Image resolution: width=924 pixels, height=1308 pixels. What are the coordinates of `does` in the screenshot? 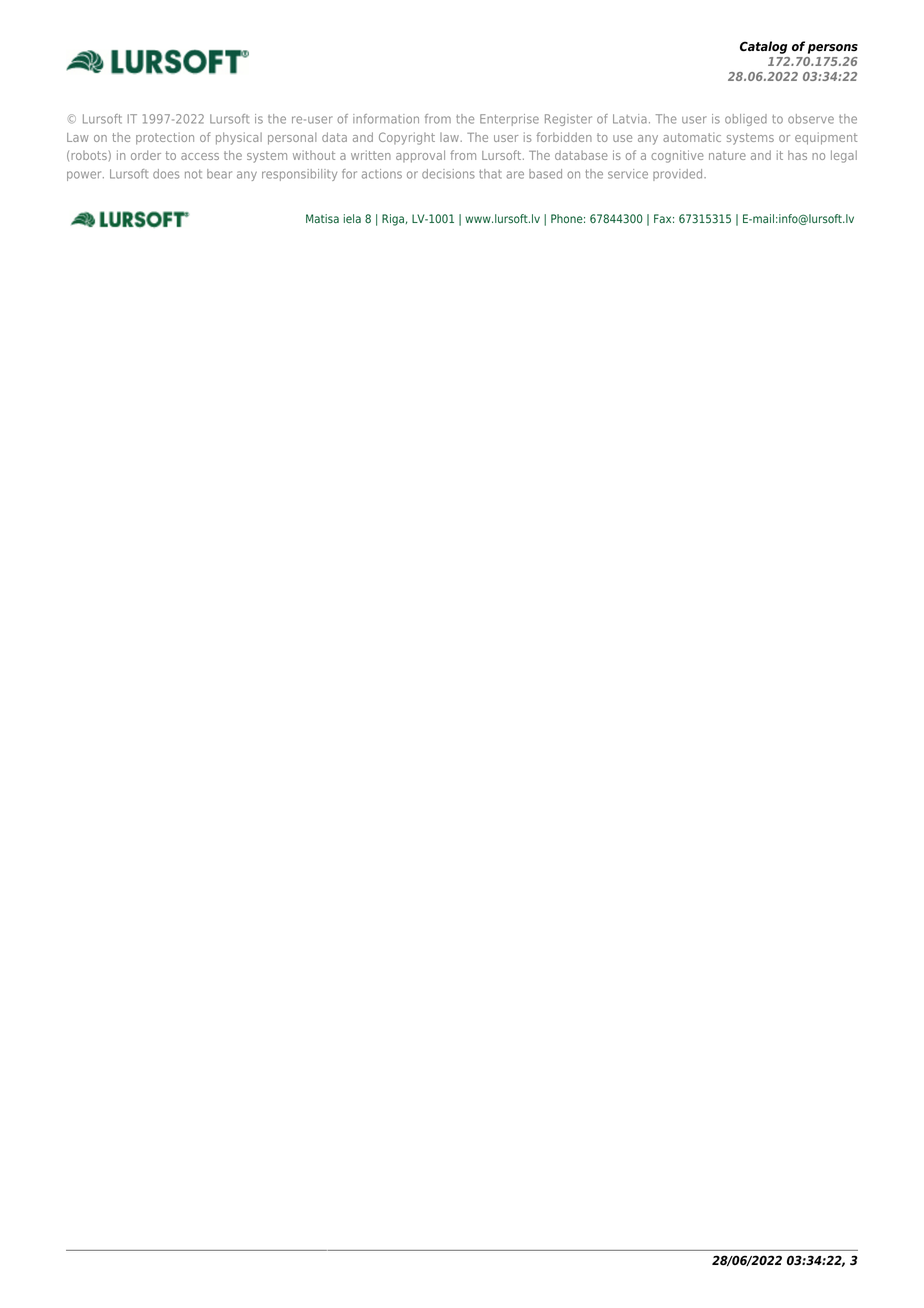 It's located at (166, 174).
